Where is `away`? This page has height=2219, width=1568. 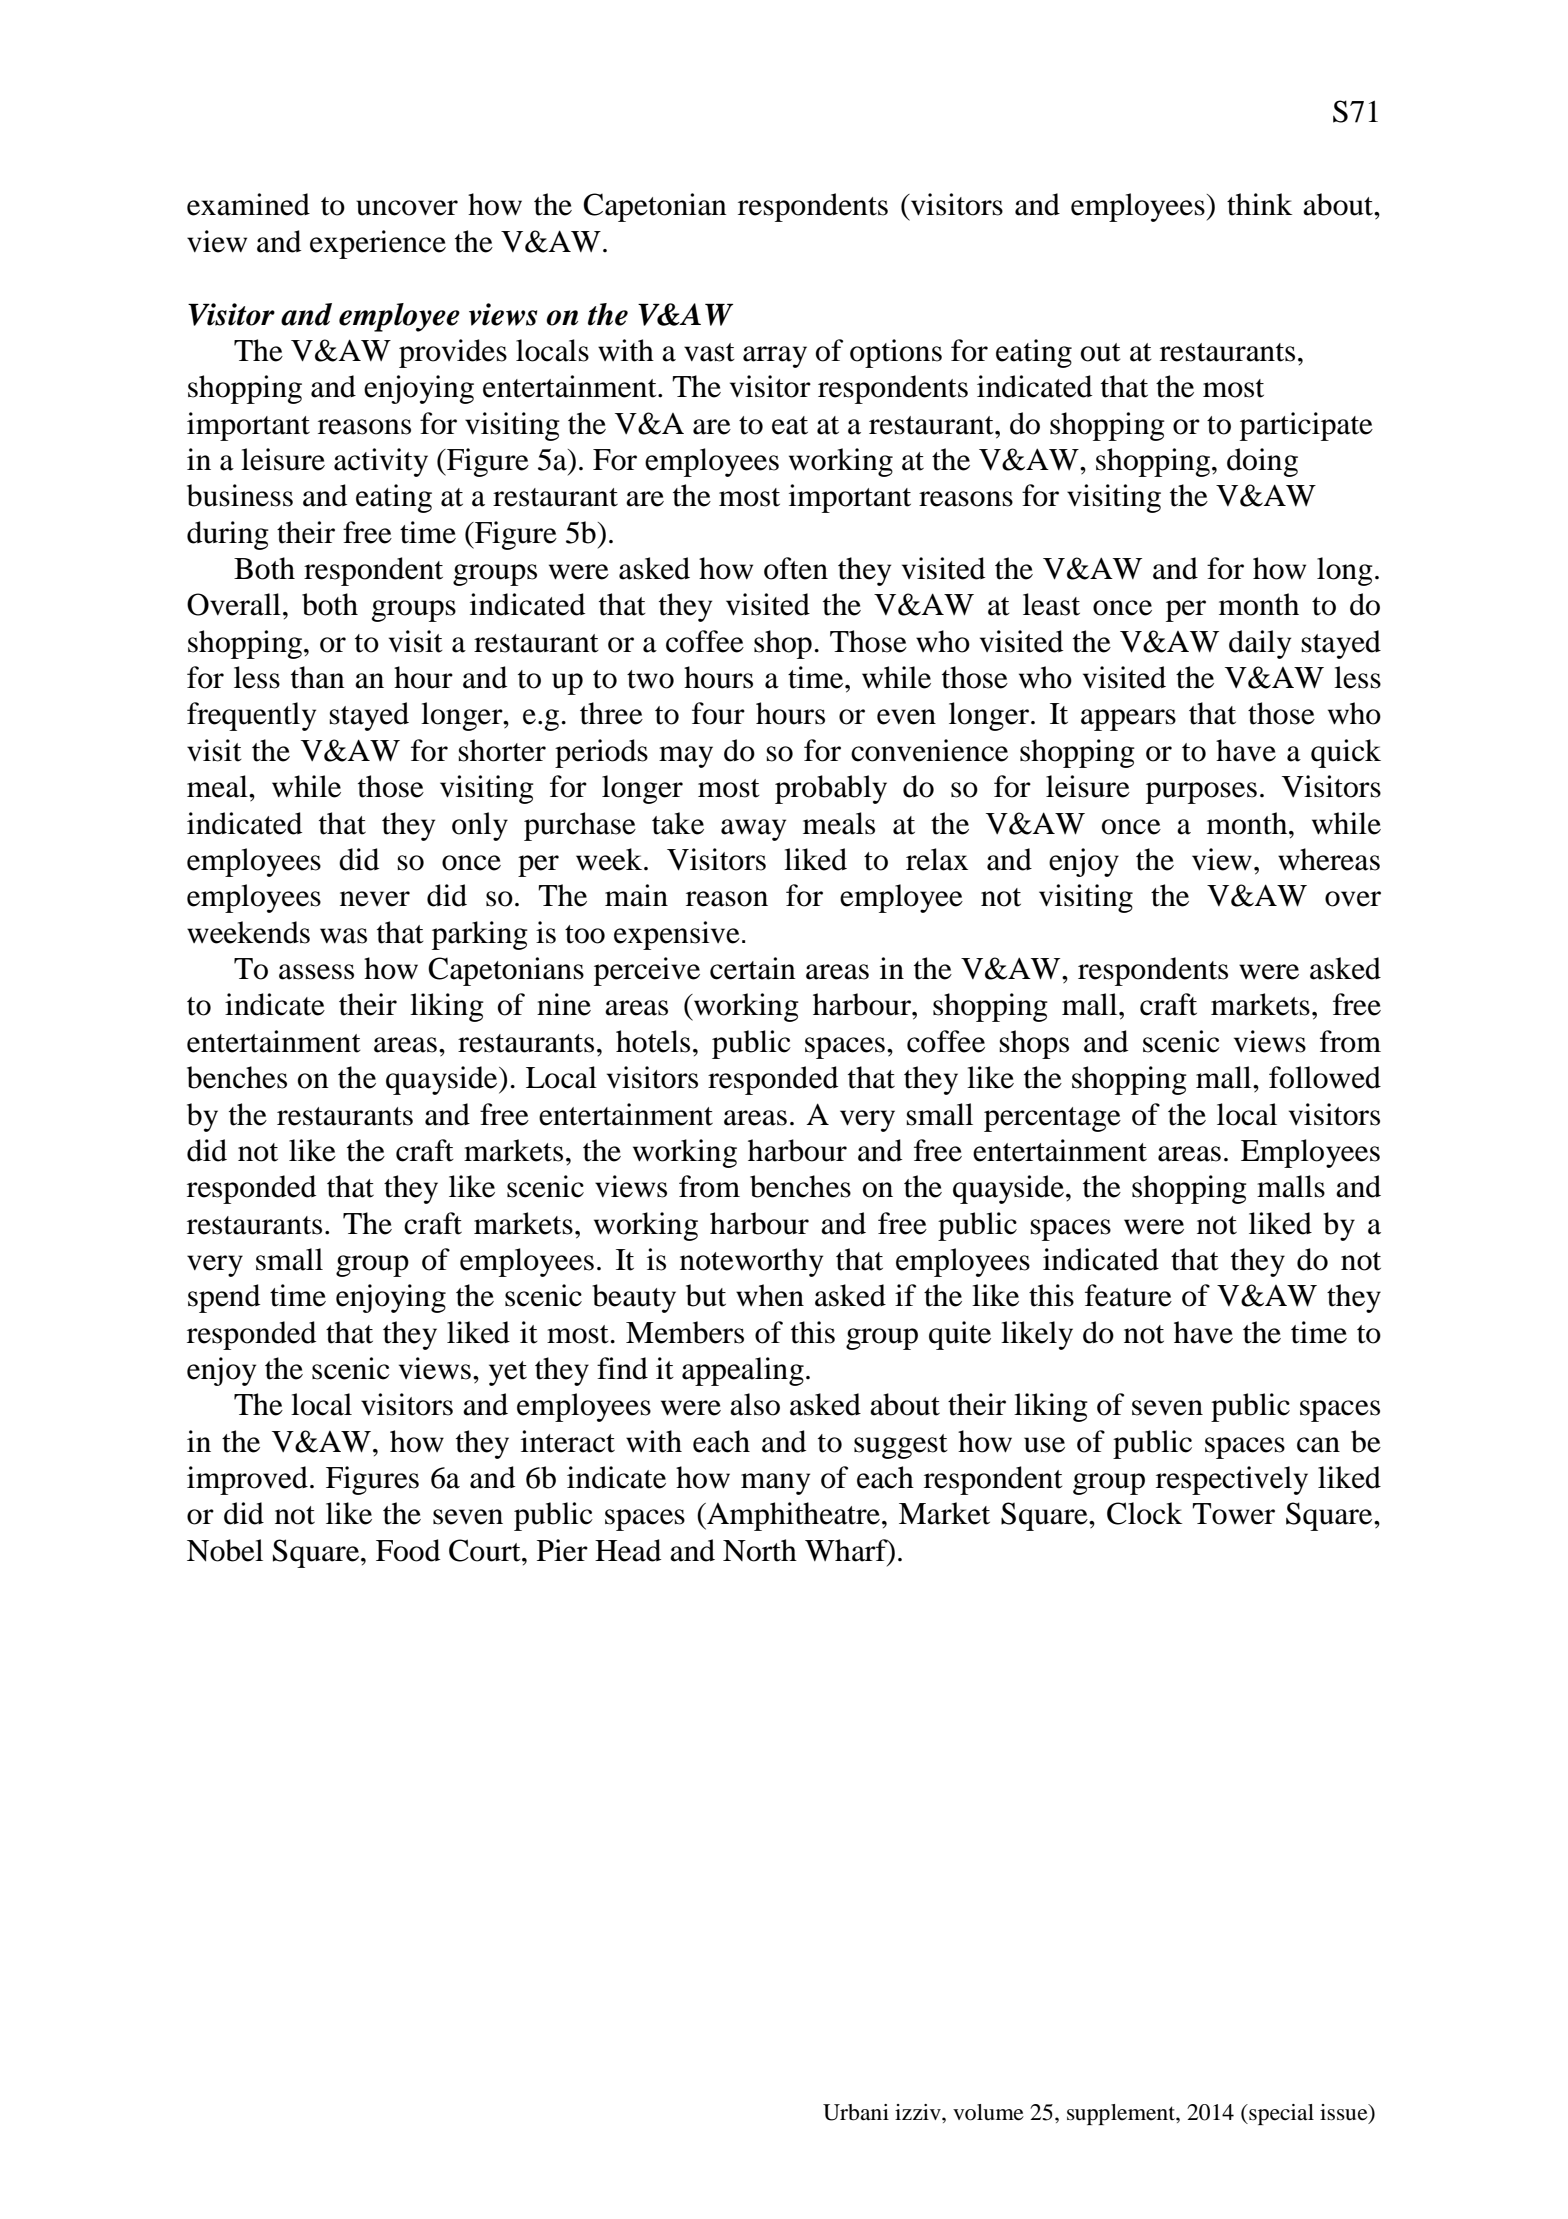 away is located at coordinates (753, 830).
